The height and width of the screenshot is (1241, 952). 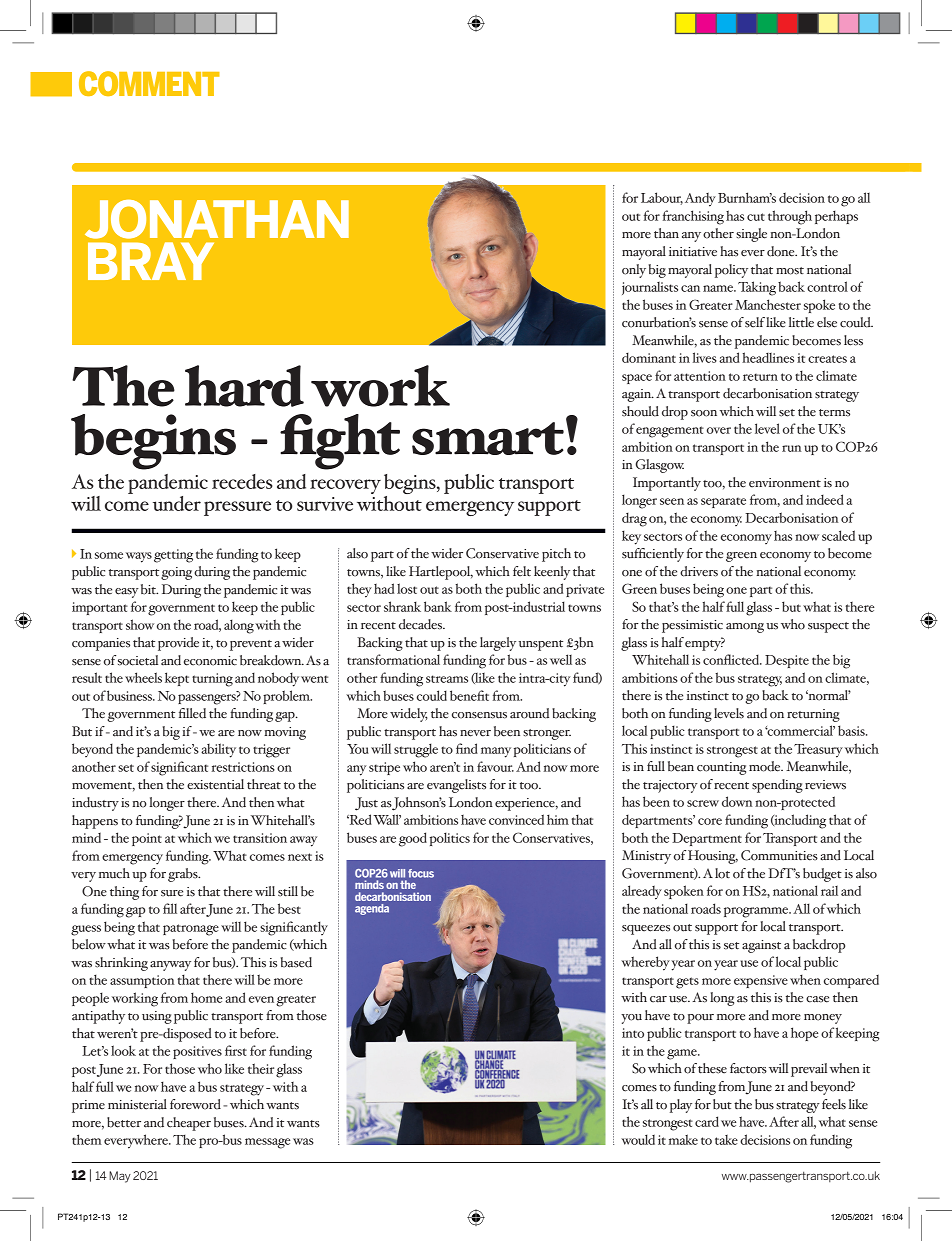 I want to click on take, so click(x=726, y=1140).
